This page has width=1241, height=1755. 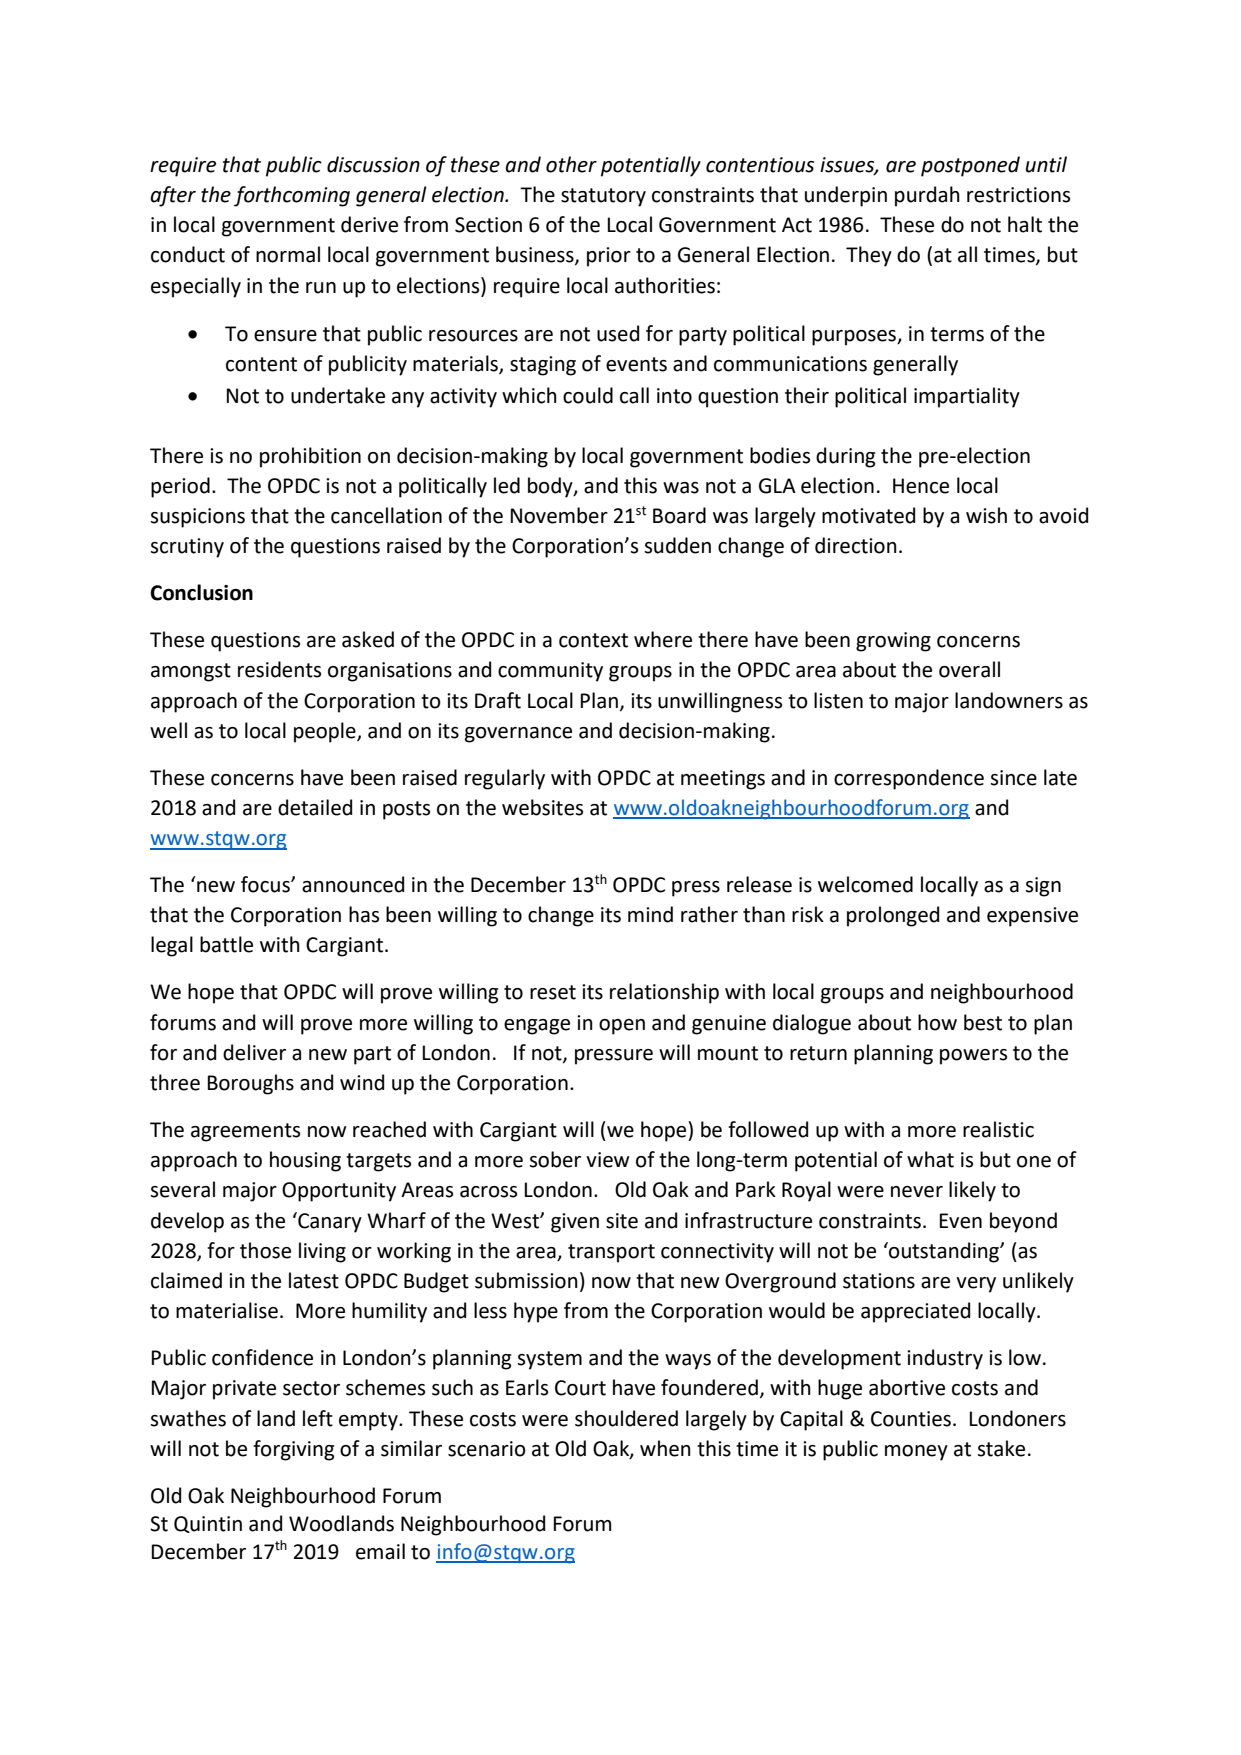 I want to click on sign, so click(x=1043, y=887).
